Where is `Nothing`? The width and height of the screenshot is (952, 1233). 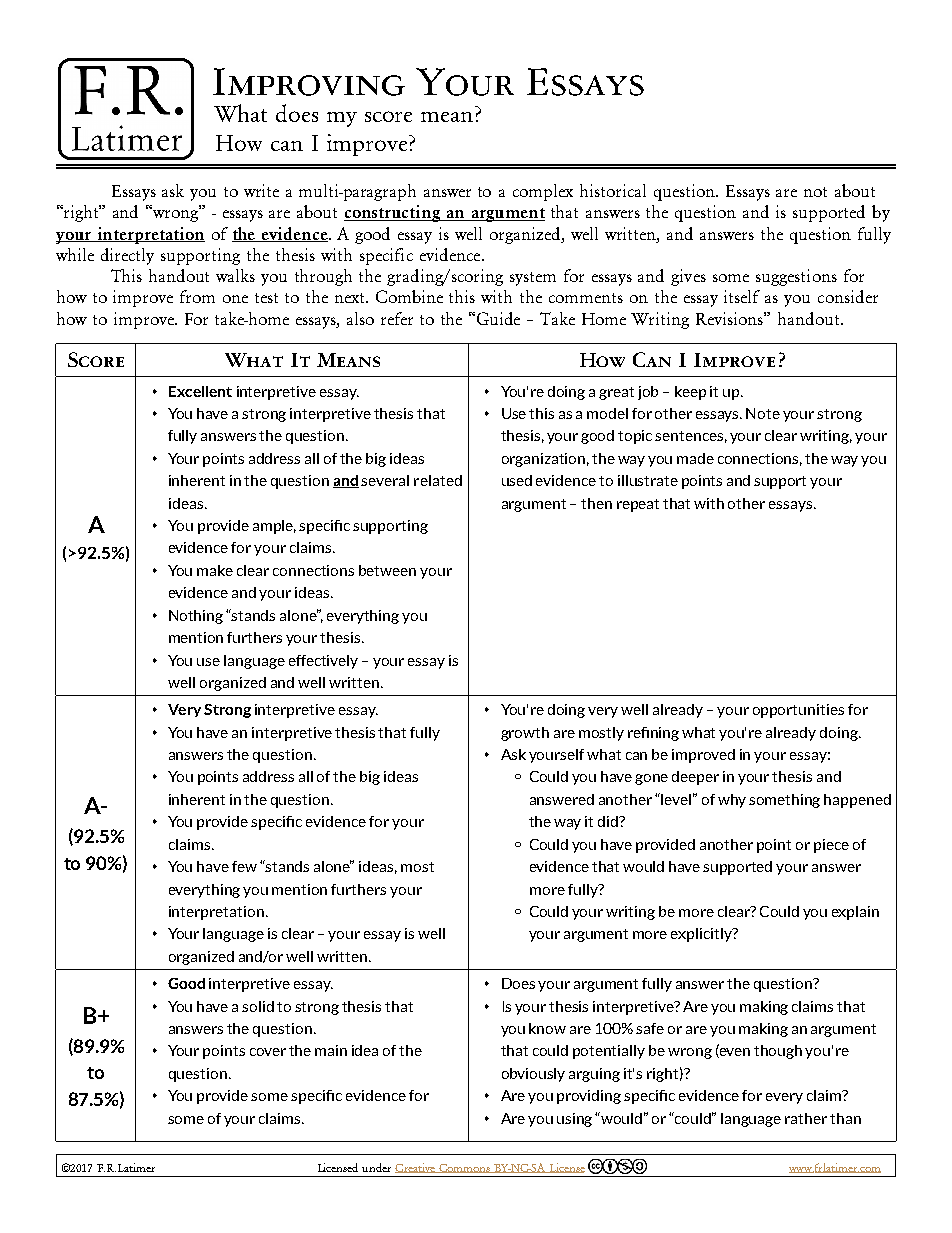 Nothing is located at coordinates (196, 617).
